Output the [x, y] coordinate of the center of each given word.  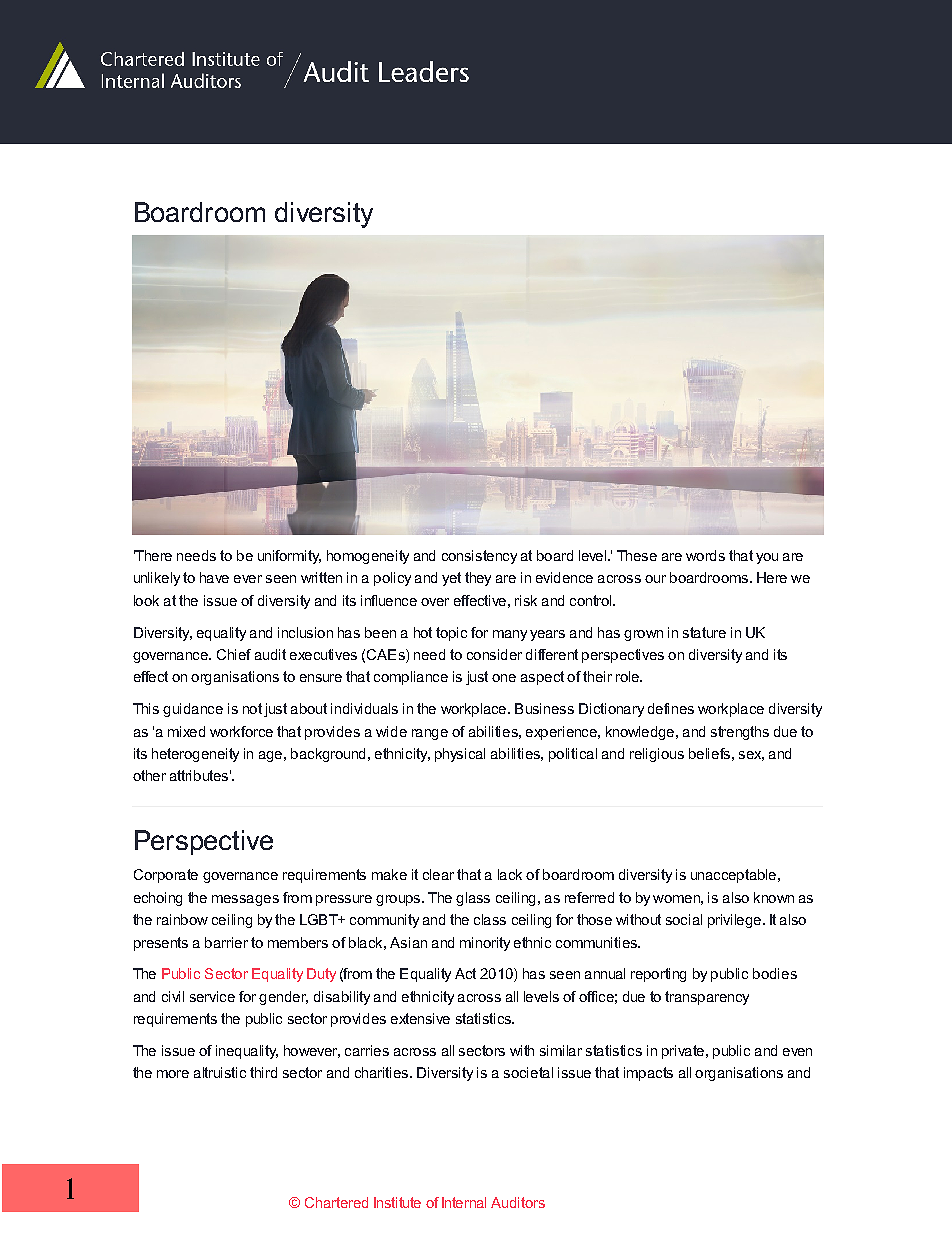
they [478, 579]
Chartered [336, 1202]
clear [438, 874]
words [705, 555]
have [214, 577]
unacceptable [733, 876]
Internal [464, 1202]
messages [245, 900]
